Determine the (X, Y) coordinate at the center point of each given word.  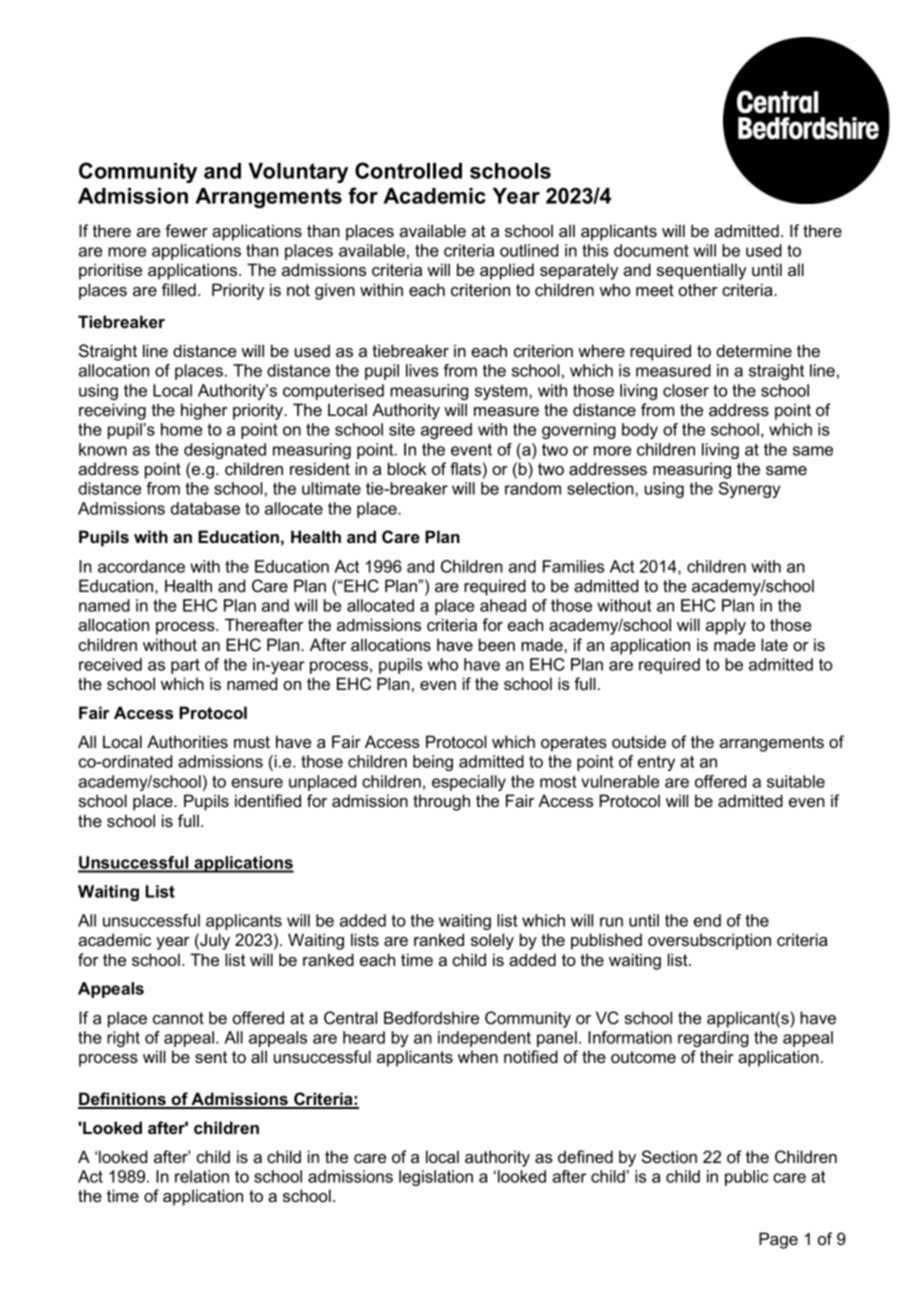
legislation (436, 1178)
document (651, 250)
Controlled (408, 170)
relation (202, 1176)
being (433, 763)
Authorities (187, 741)
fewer (186, 230)
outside (639, 741)
